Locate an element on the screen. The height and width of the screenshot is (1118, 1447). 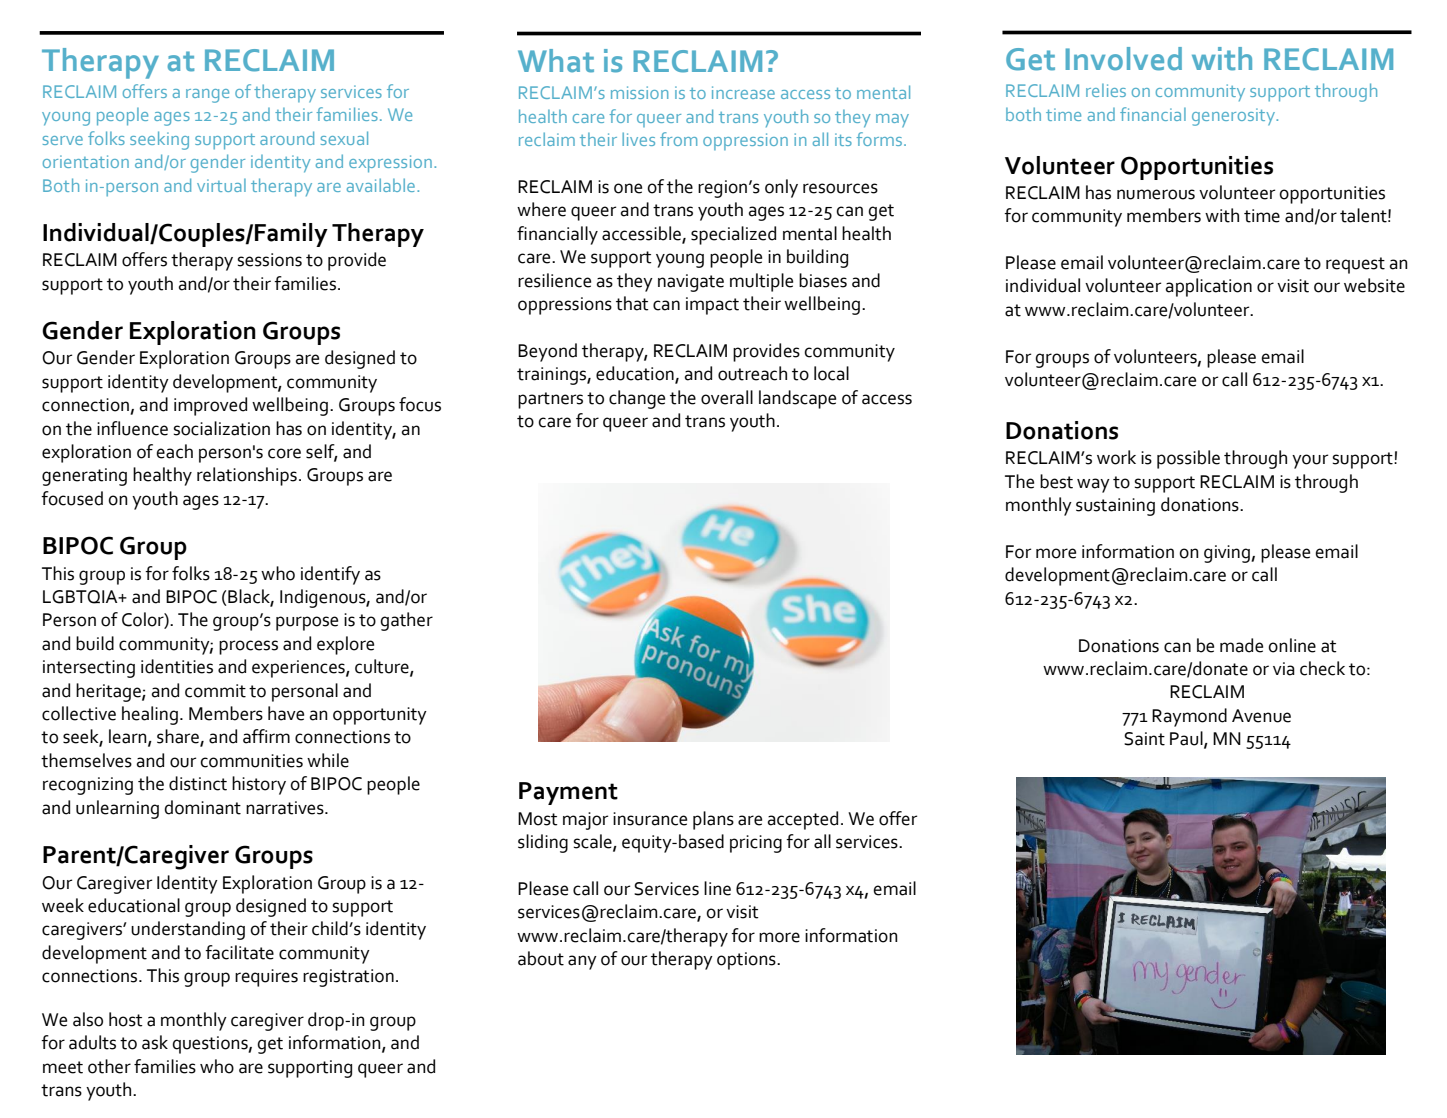
increase is located at coordinates (743, 92).
